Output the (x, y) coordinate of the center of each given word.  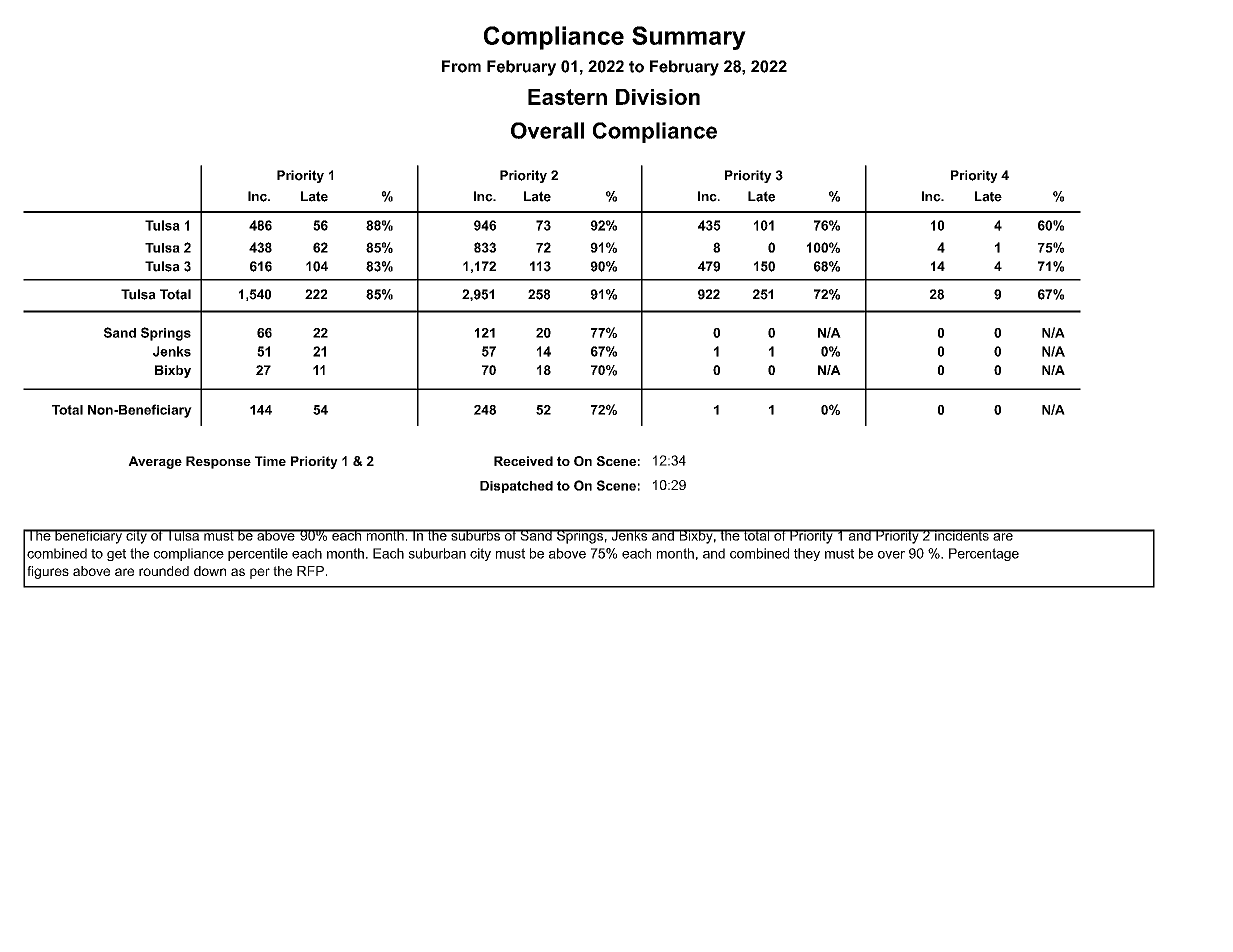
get (116, 555)
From (461, 66)
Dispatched (516, 487)
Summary (689, 38)
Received (523, 461)
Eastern (567, 97)
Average (155, 462)
